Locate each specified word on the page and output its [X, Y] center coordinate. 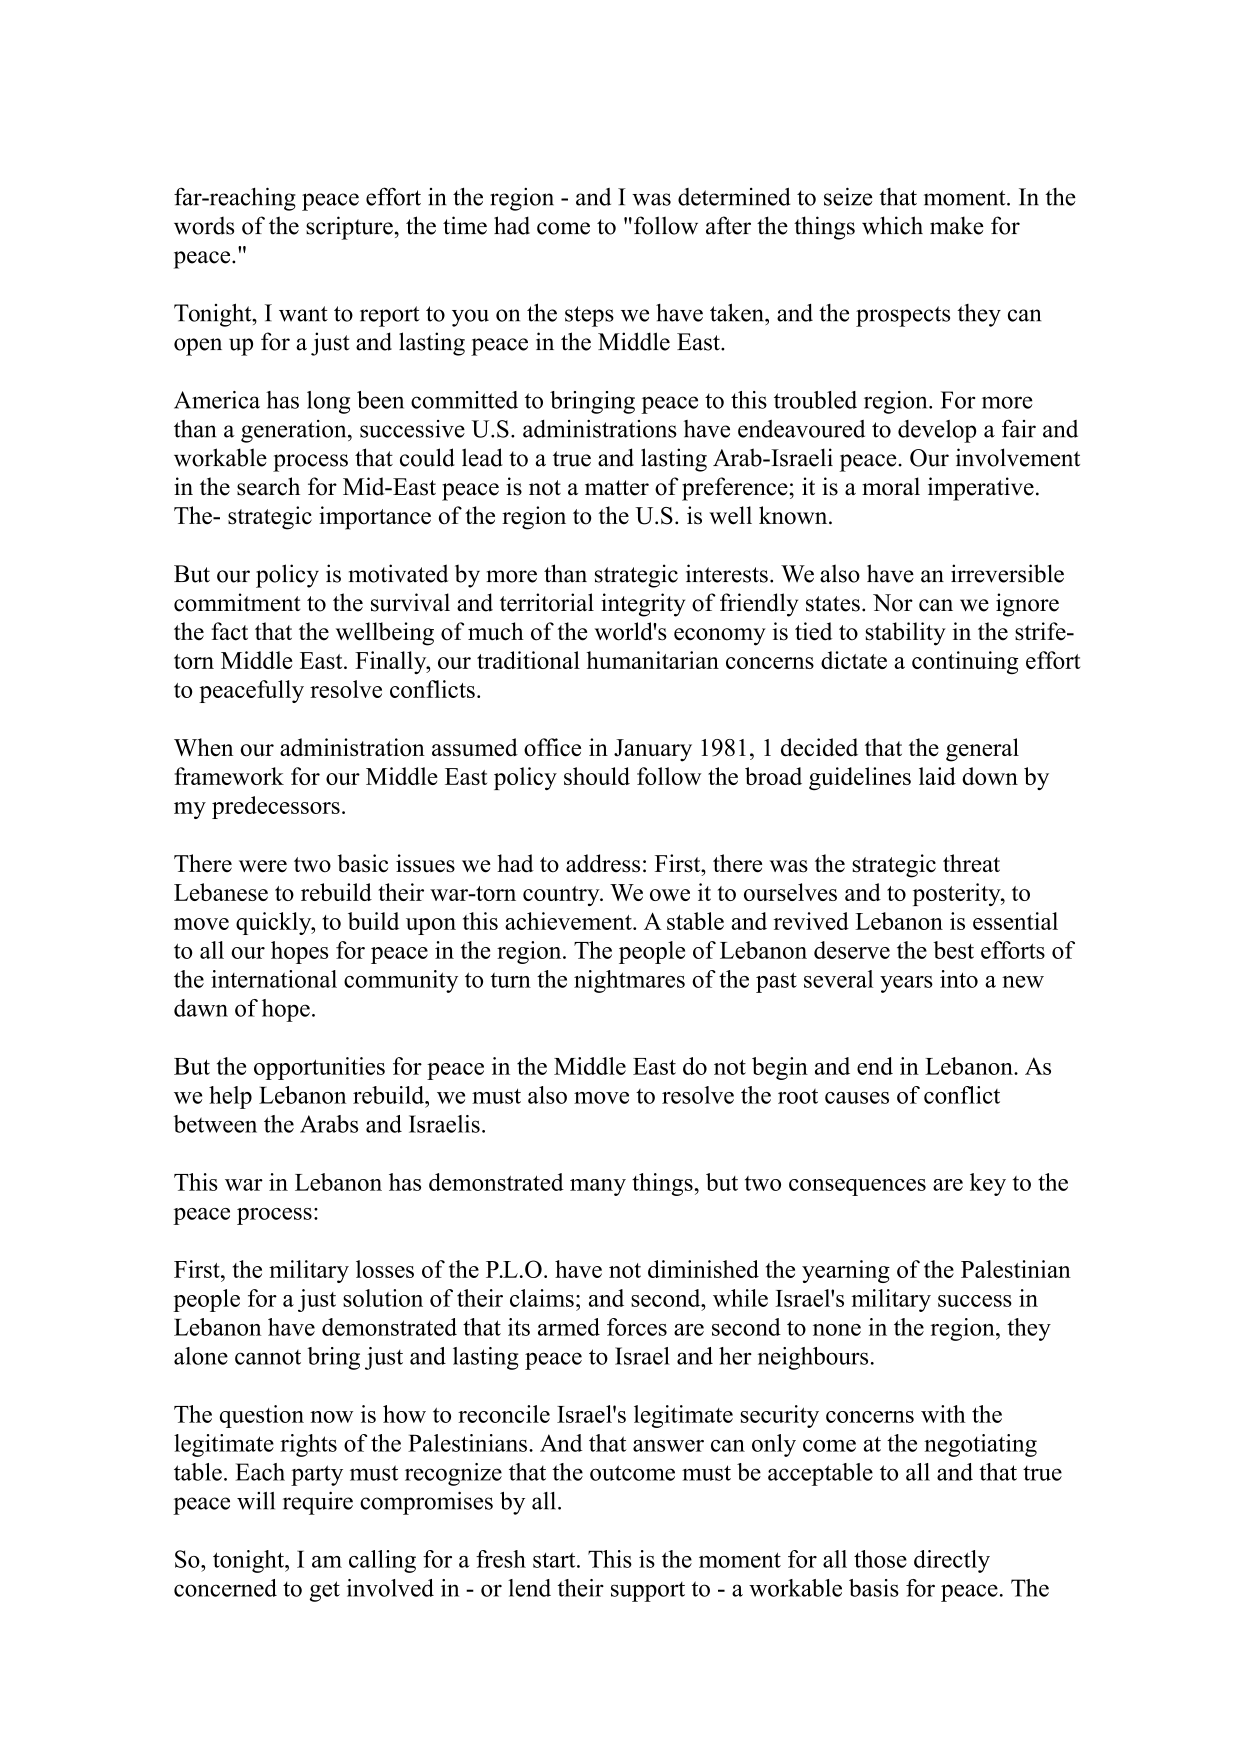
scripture [349, 228]
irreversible [1007, 573]
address [603, 863]
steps [589, 316]
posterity [958, 894]
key [988, 1184]
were [263, 866]
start [555, 1560]
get [325, 1591]
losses [385, 1269]
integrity [643, 605]
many [598, 1187]
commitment [237, 602]
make [957, 225]
